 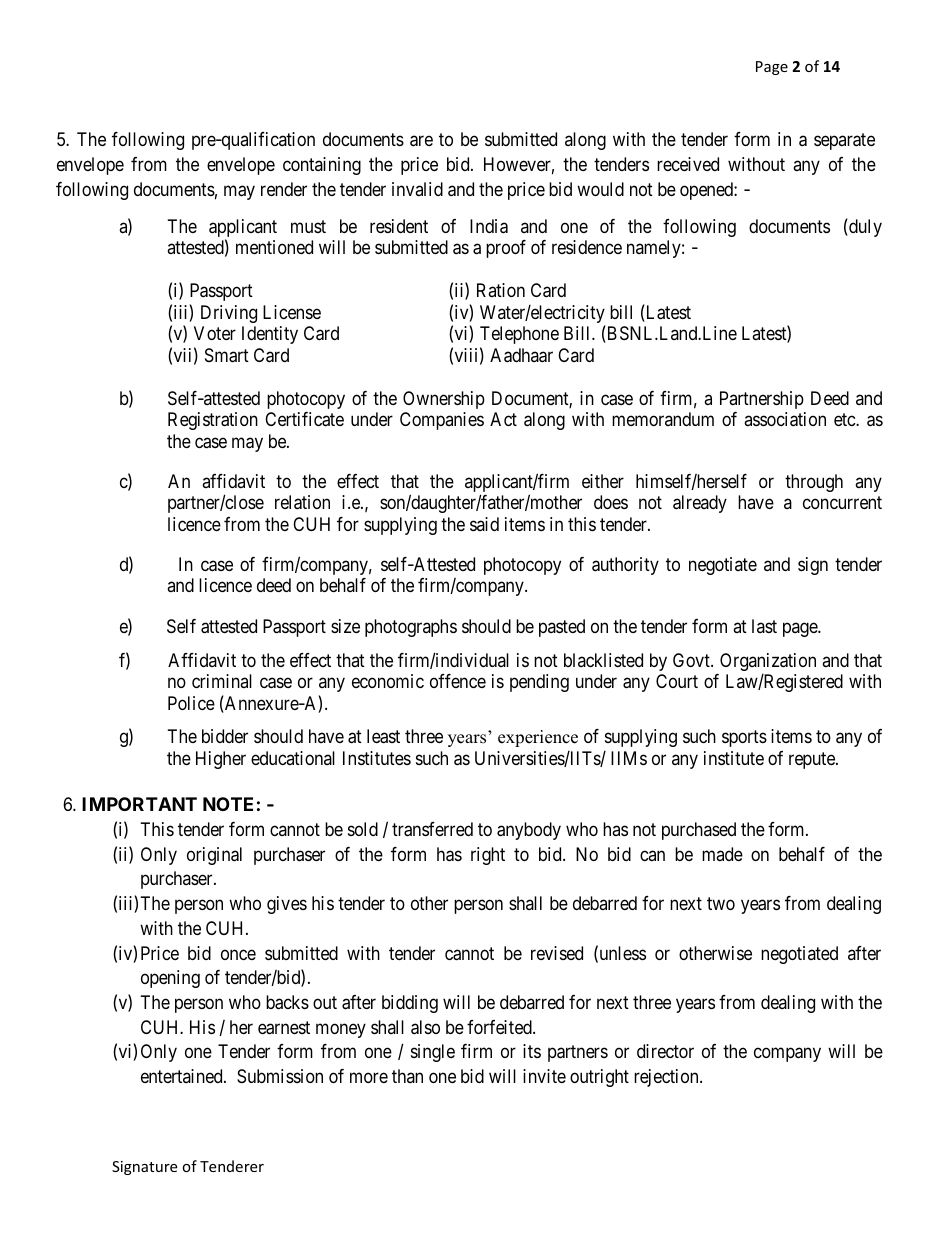 I want to click on entertained, so click(x=183, y=1076).
